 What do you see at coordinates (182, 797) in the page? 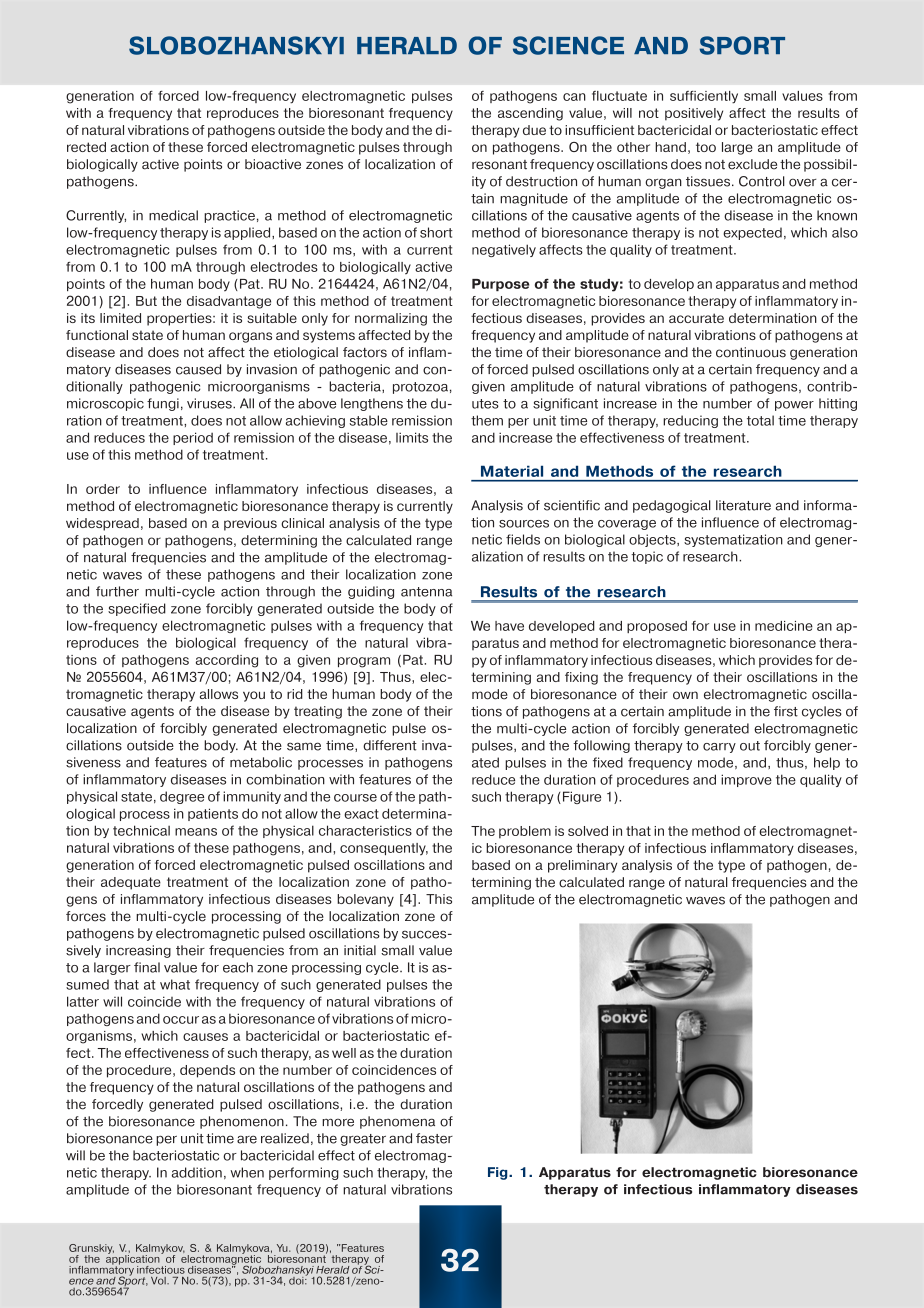
I see `degree` at bounding box center [182, 797].
